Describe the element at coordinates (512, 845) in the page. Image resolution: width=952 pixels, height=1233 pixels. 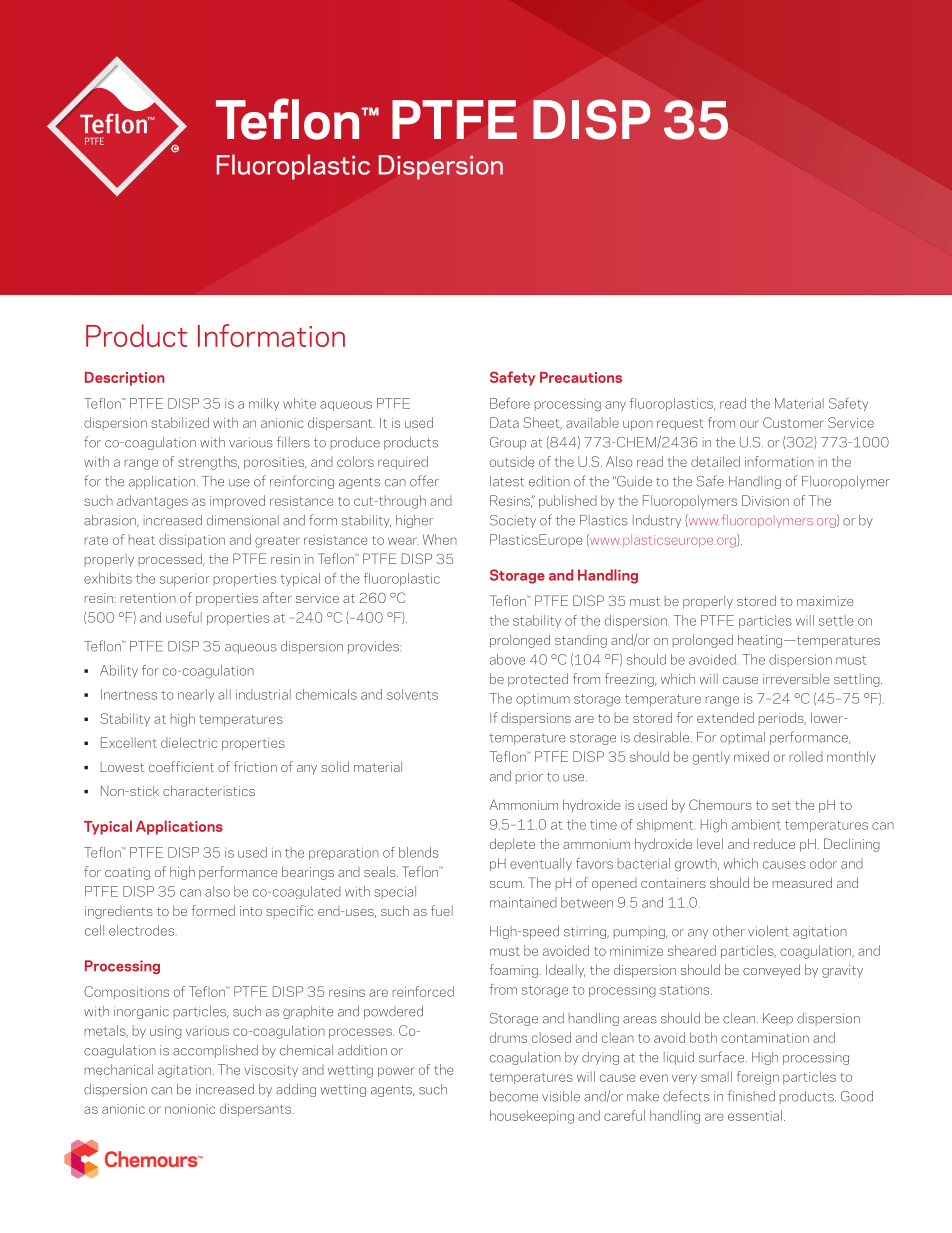
I see `deplete` at that location.
